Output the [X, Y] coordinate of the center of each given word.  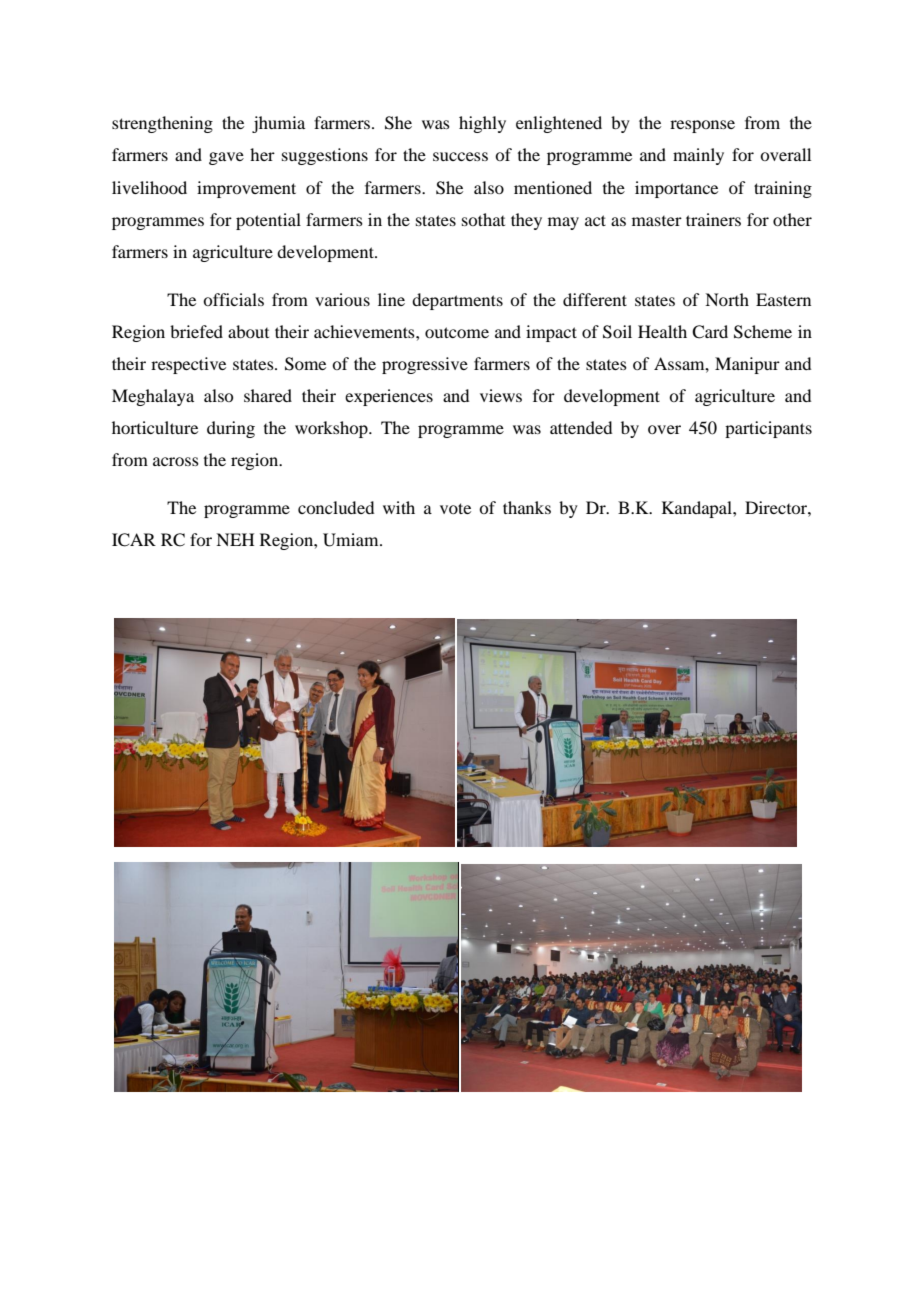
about [248, 331]
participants [768, 429]
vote [455, 508]
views [501, 395]
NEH [235, 539]
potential [268, 221]
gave [226, 158]
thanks [527, 507]
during [231, 429]
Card [710, 332]
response [702, 126]
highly [482, 124]
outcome [457, 332]
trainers [713, 219]
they [526, 221]
